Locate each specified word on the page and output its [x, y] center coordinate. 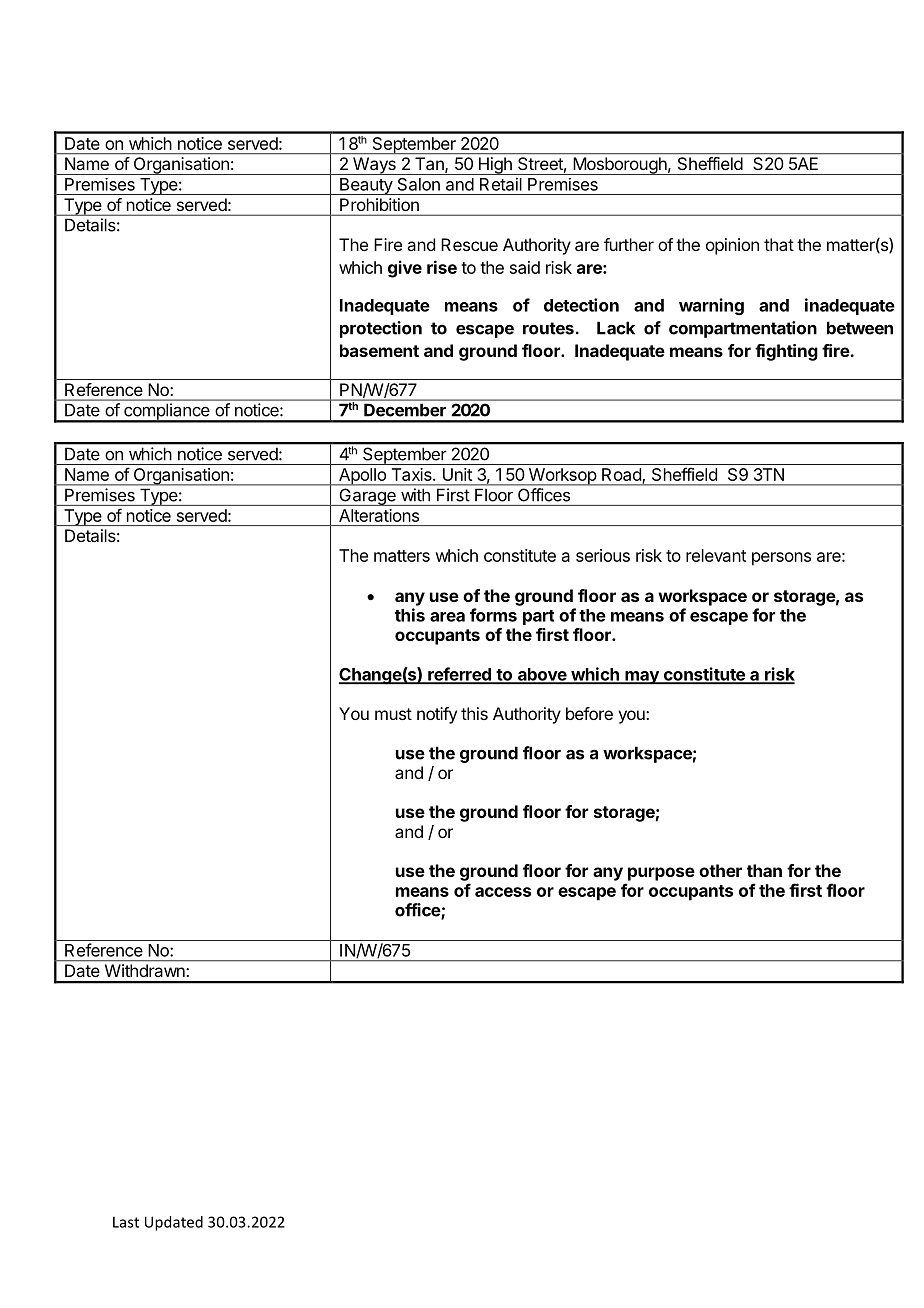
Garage [367, 497]
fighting [786, 352]
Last [126, 1222]
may [642, 678]
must [393, 714]
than [764, 870]
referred [459, 675]
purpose [661, 874]
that [779, 244]
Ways [374, 166]
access [503, 892]
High [495, 166]
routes [548, 328]
